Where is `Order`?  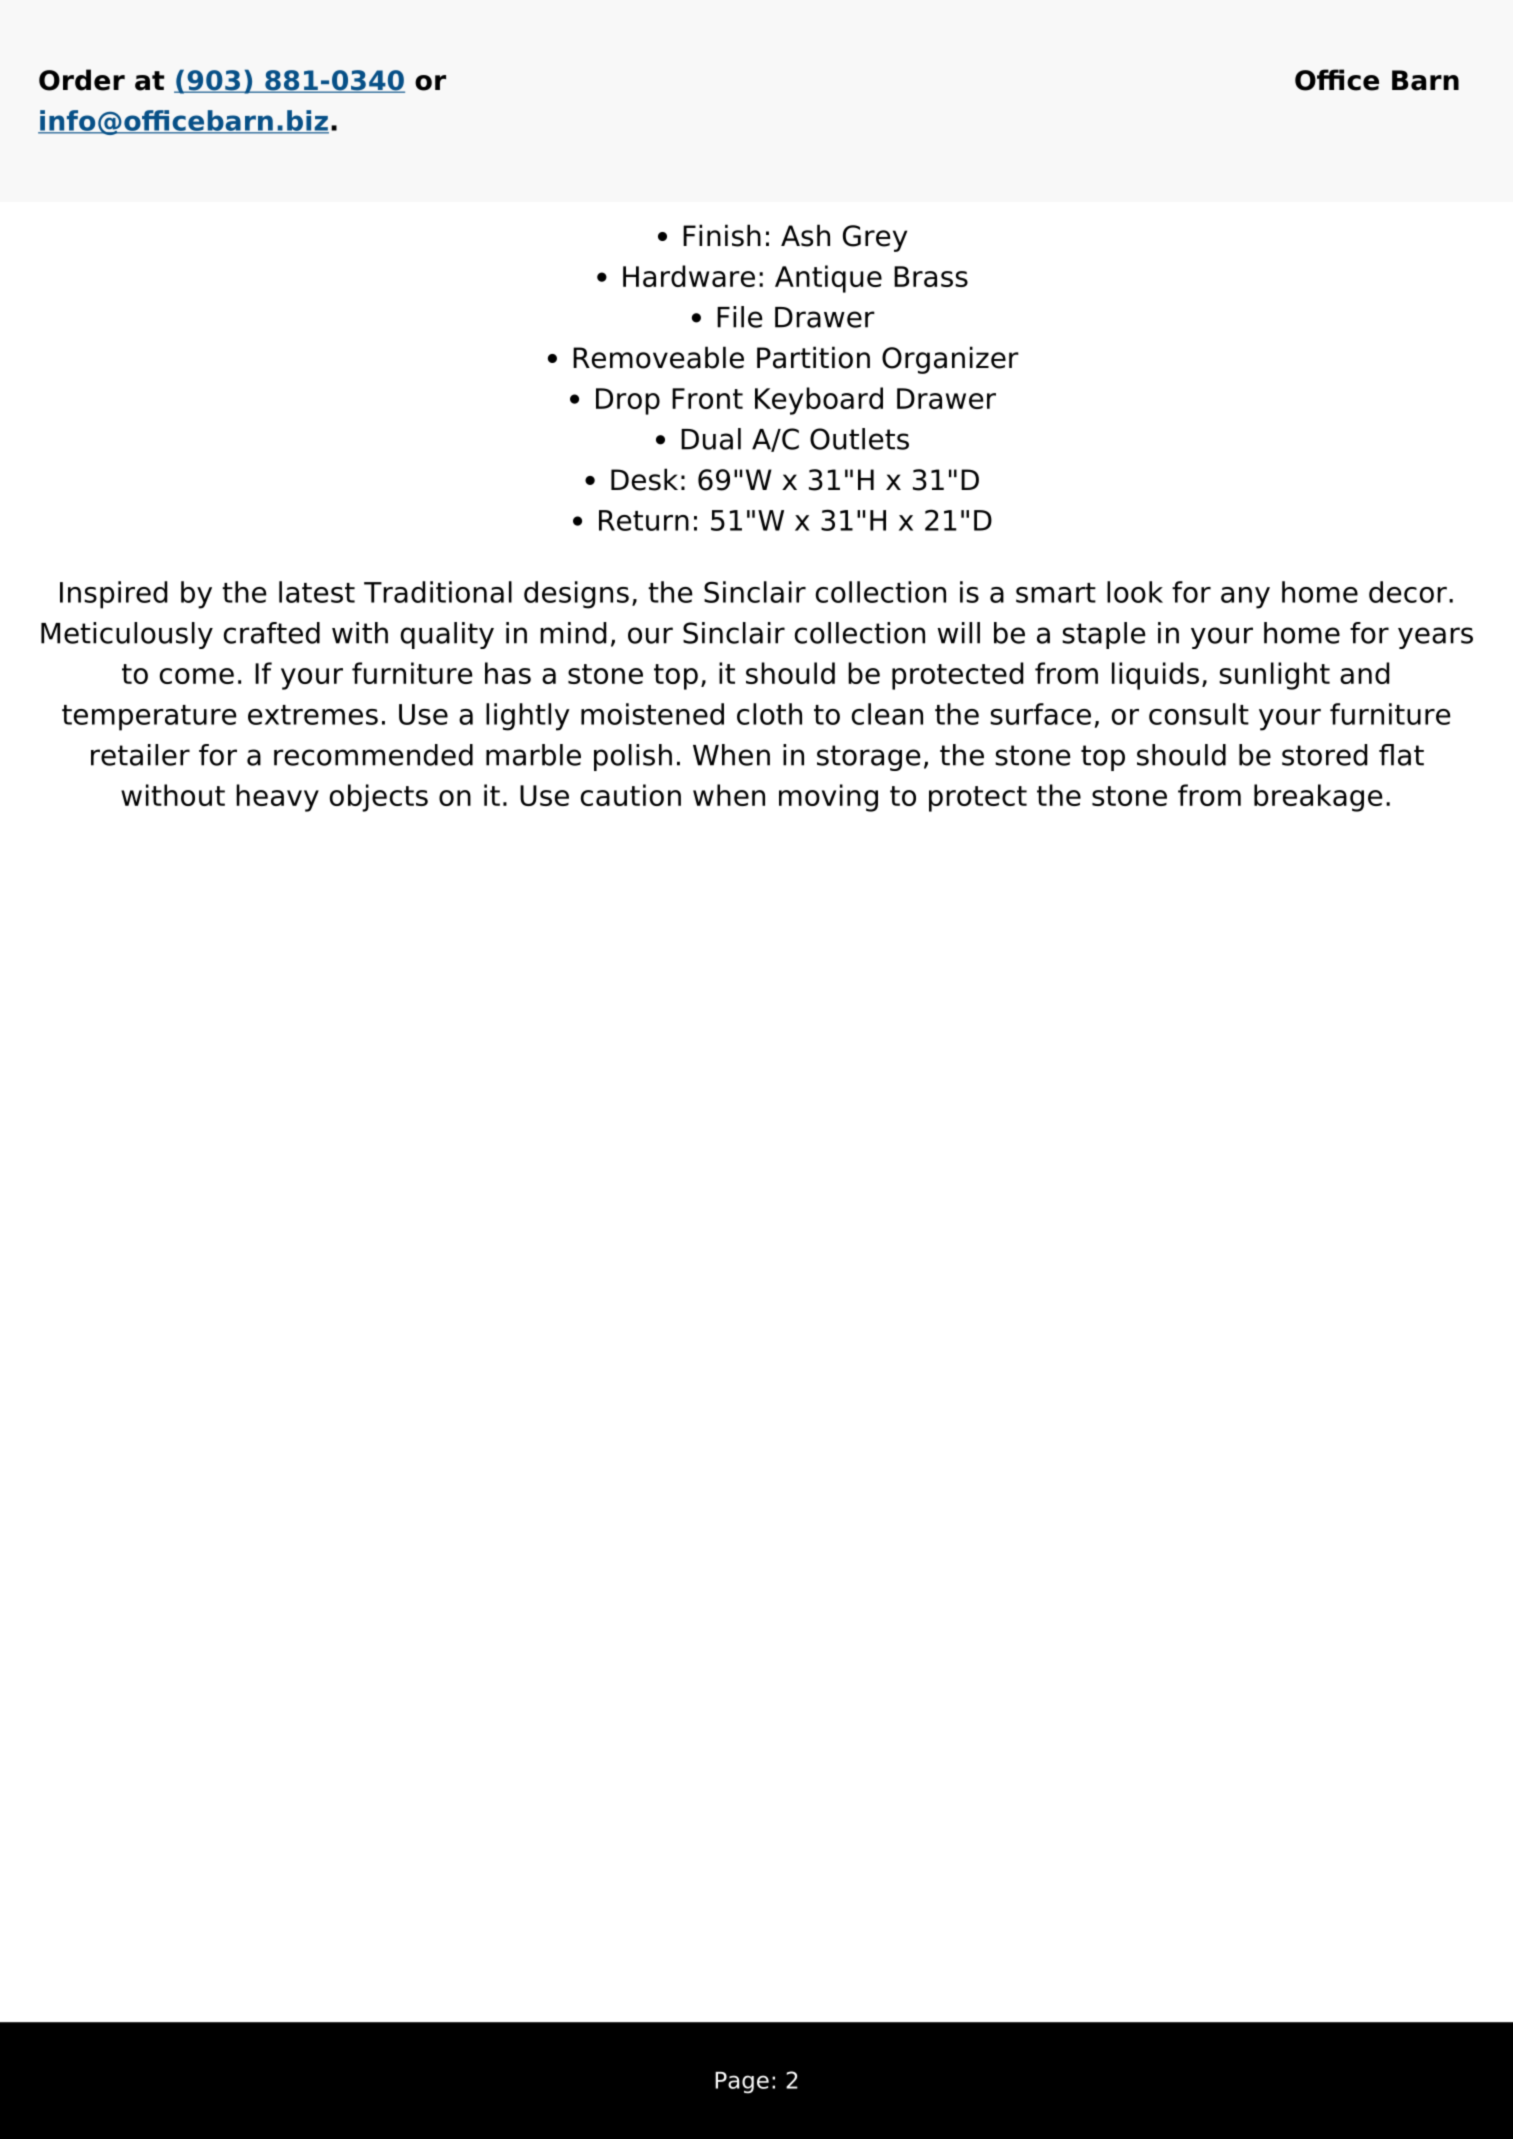
Order is located at coordinates (82, 80).
